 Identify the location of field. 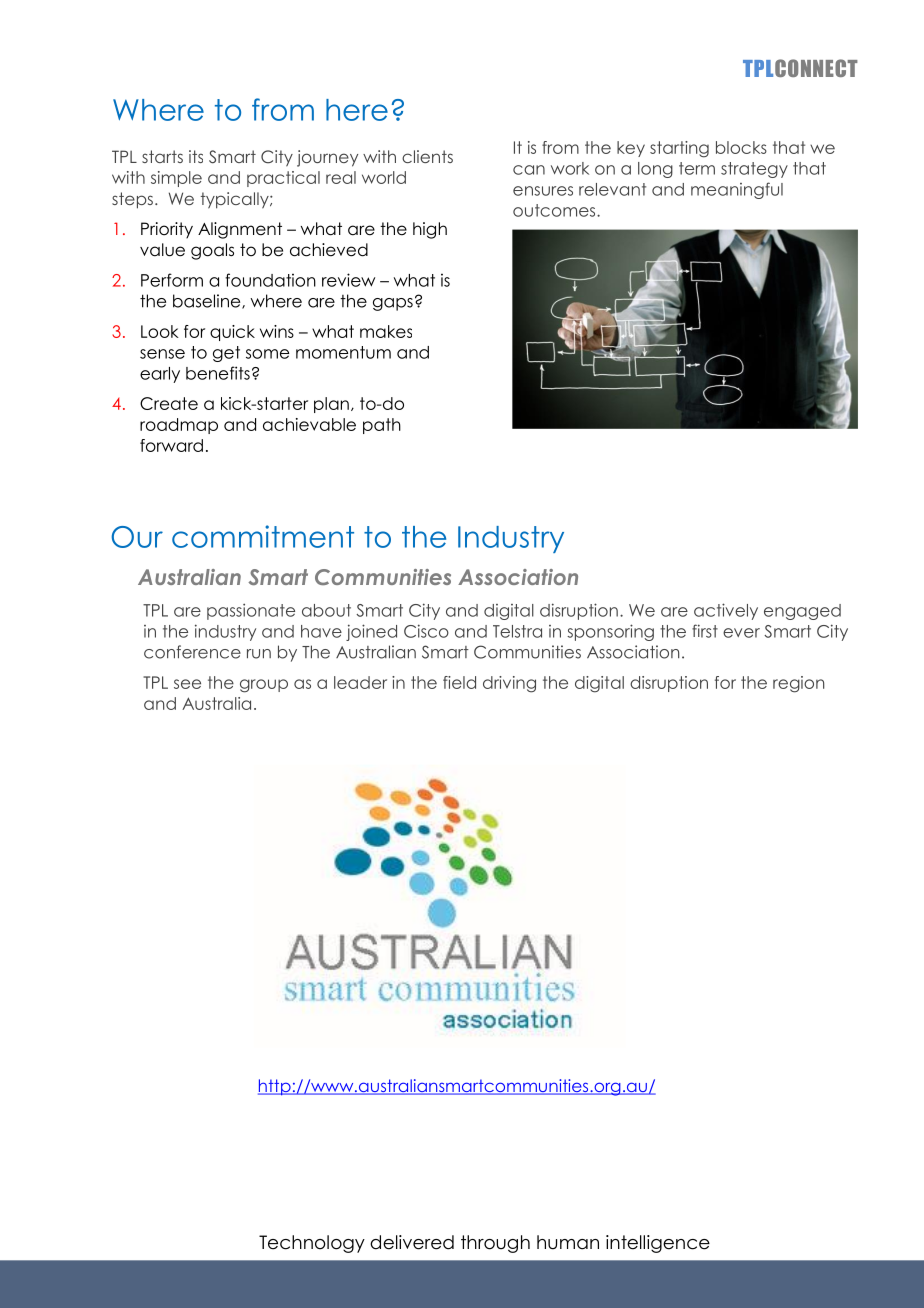
(459, 682).
